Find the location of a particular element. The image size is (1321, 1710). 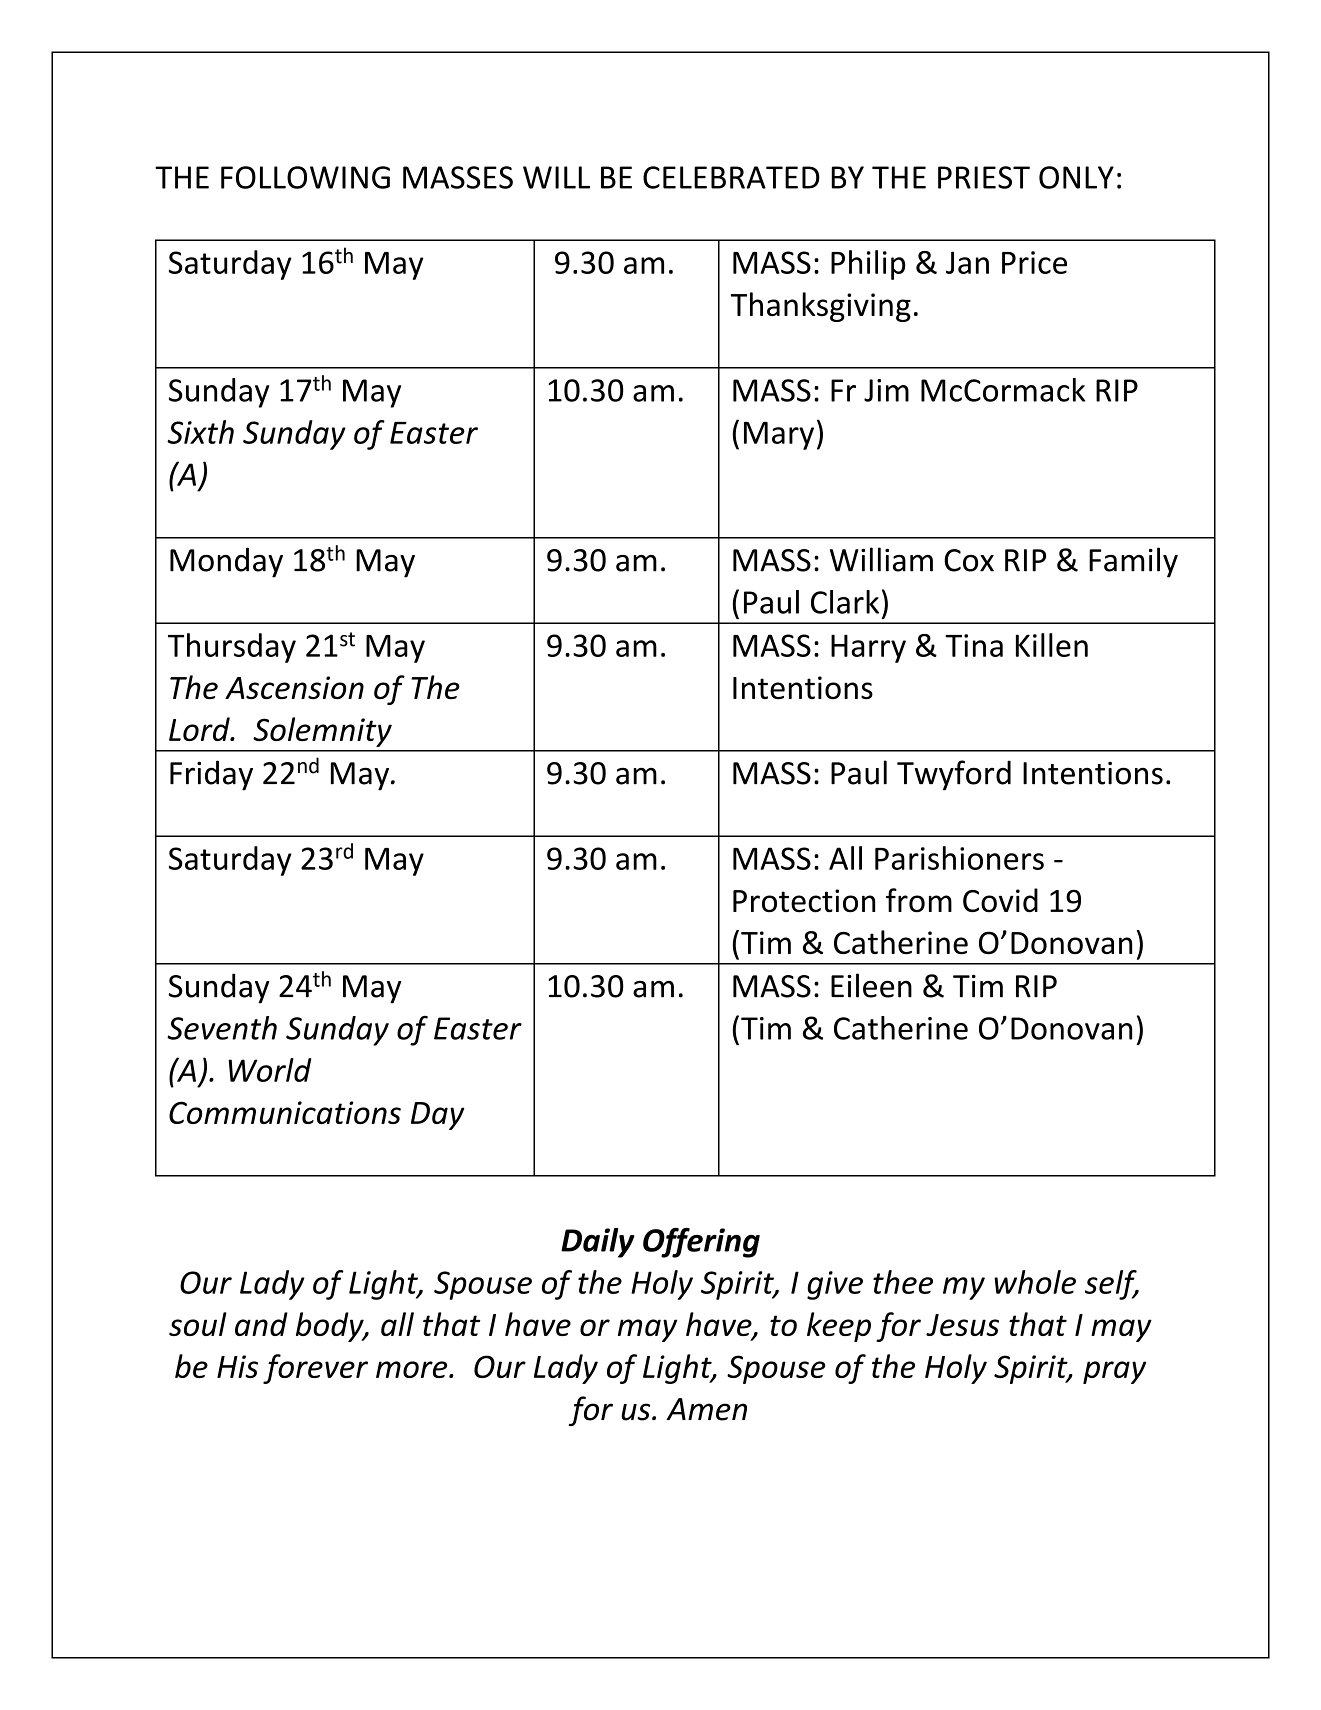

Eileen is located at coordinates (871, 985).
